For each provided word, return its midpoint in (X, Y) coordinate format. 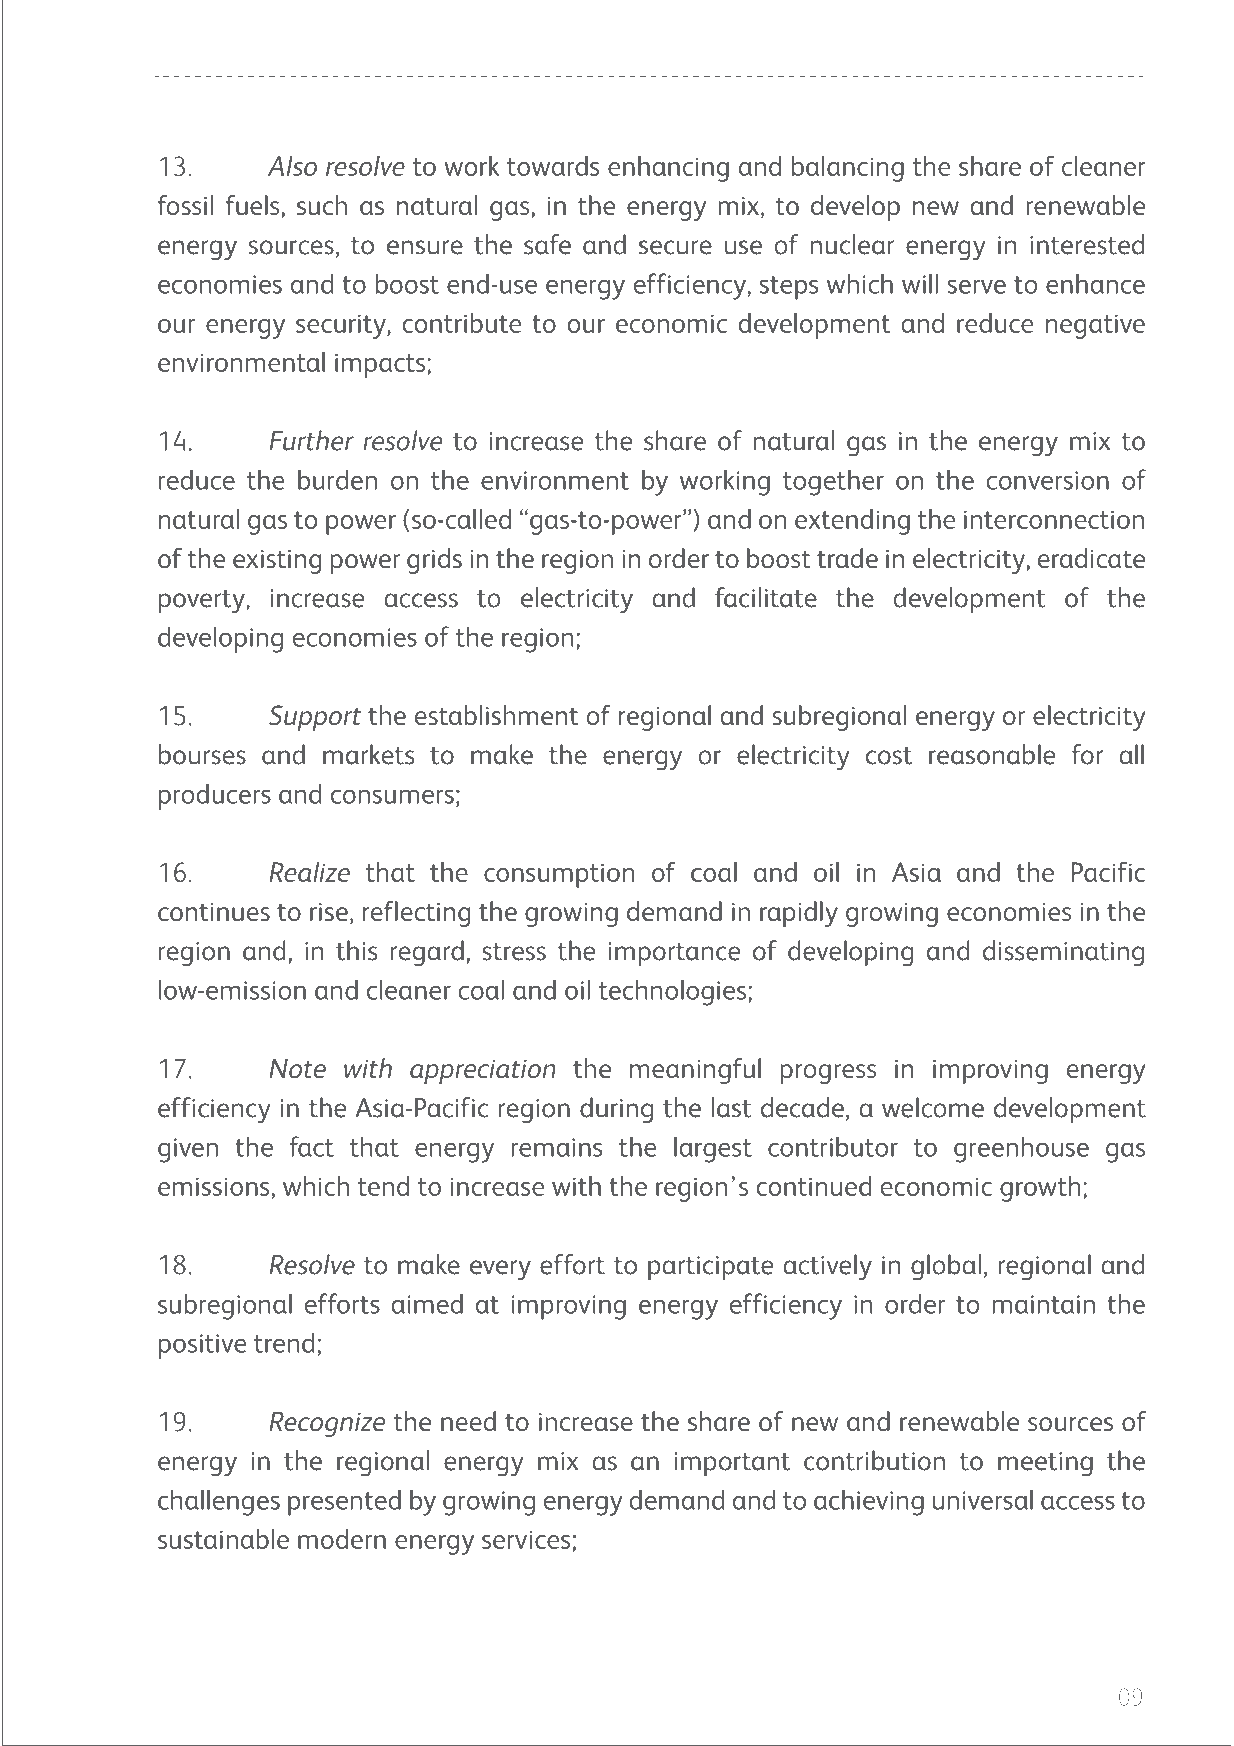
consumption (559, 875)
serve (977, 286)
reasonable (992, 754)
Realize (310, 872)
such (322, 205)
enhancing (668, 169)
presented (344, 1502)
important (732, 1464)
